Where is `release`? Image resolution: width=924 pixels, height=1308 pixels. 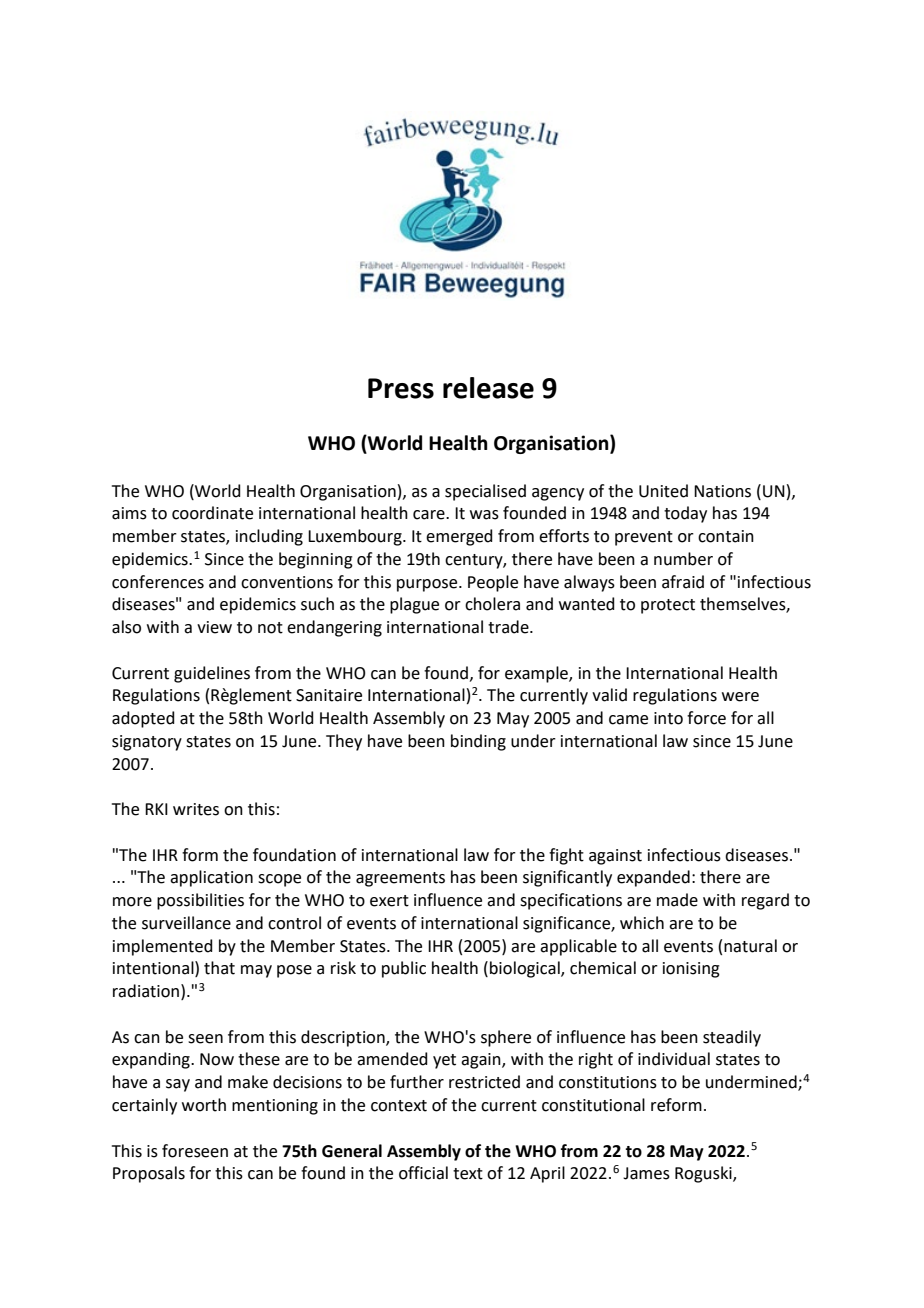 release is located at coordinates (488, 388).
